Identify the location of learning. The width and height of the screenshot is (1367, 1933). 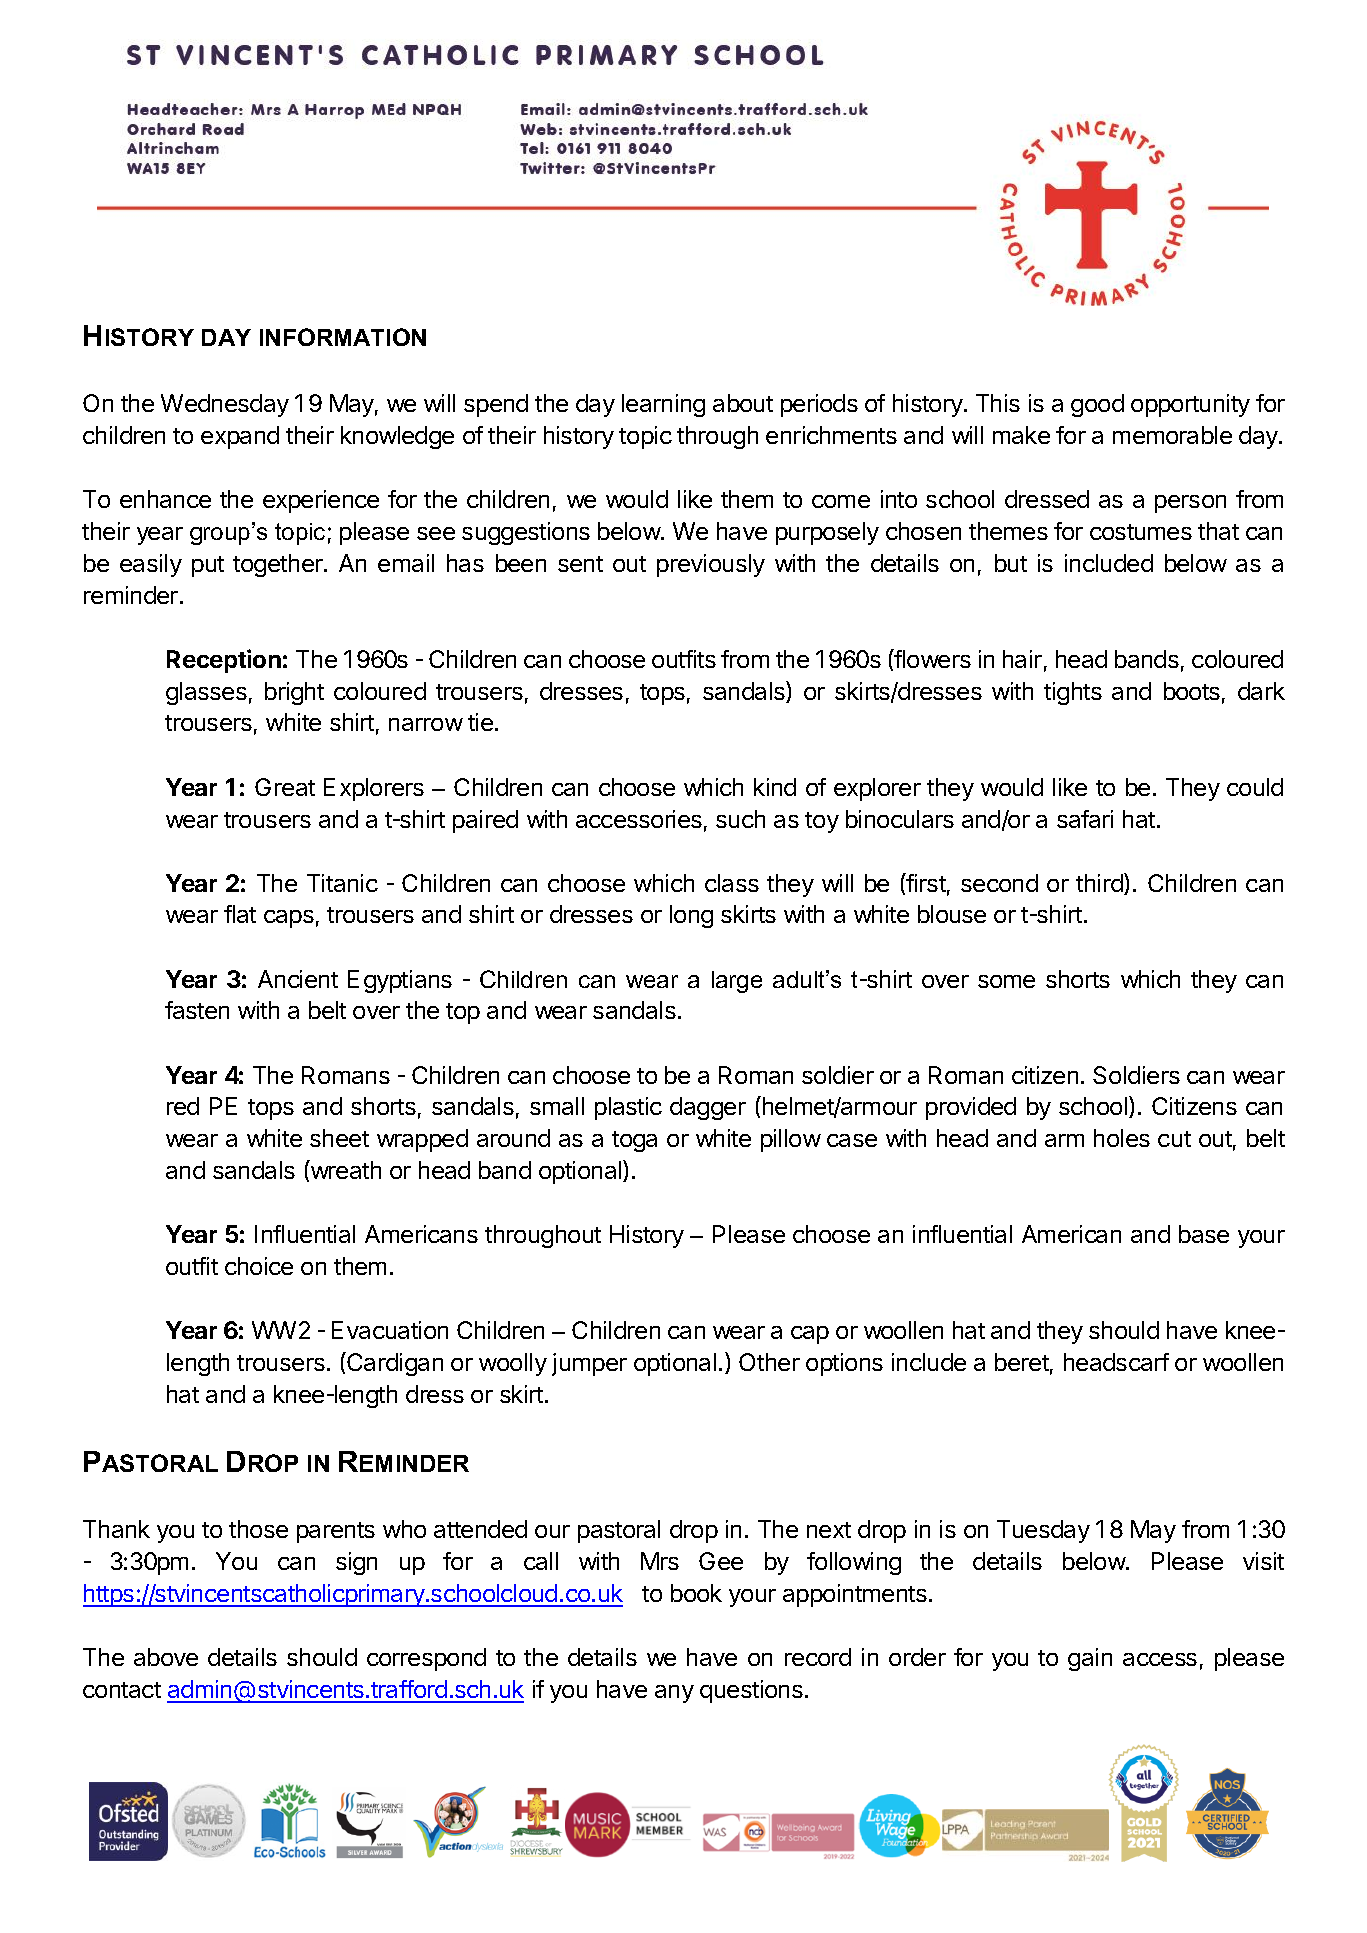
(663, 405).
